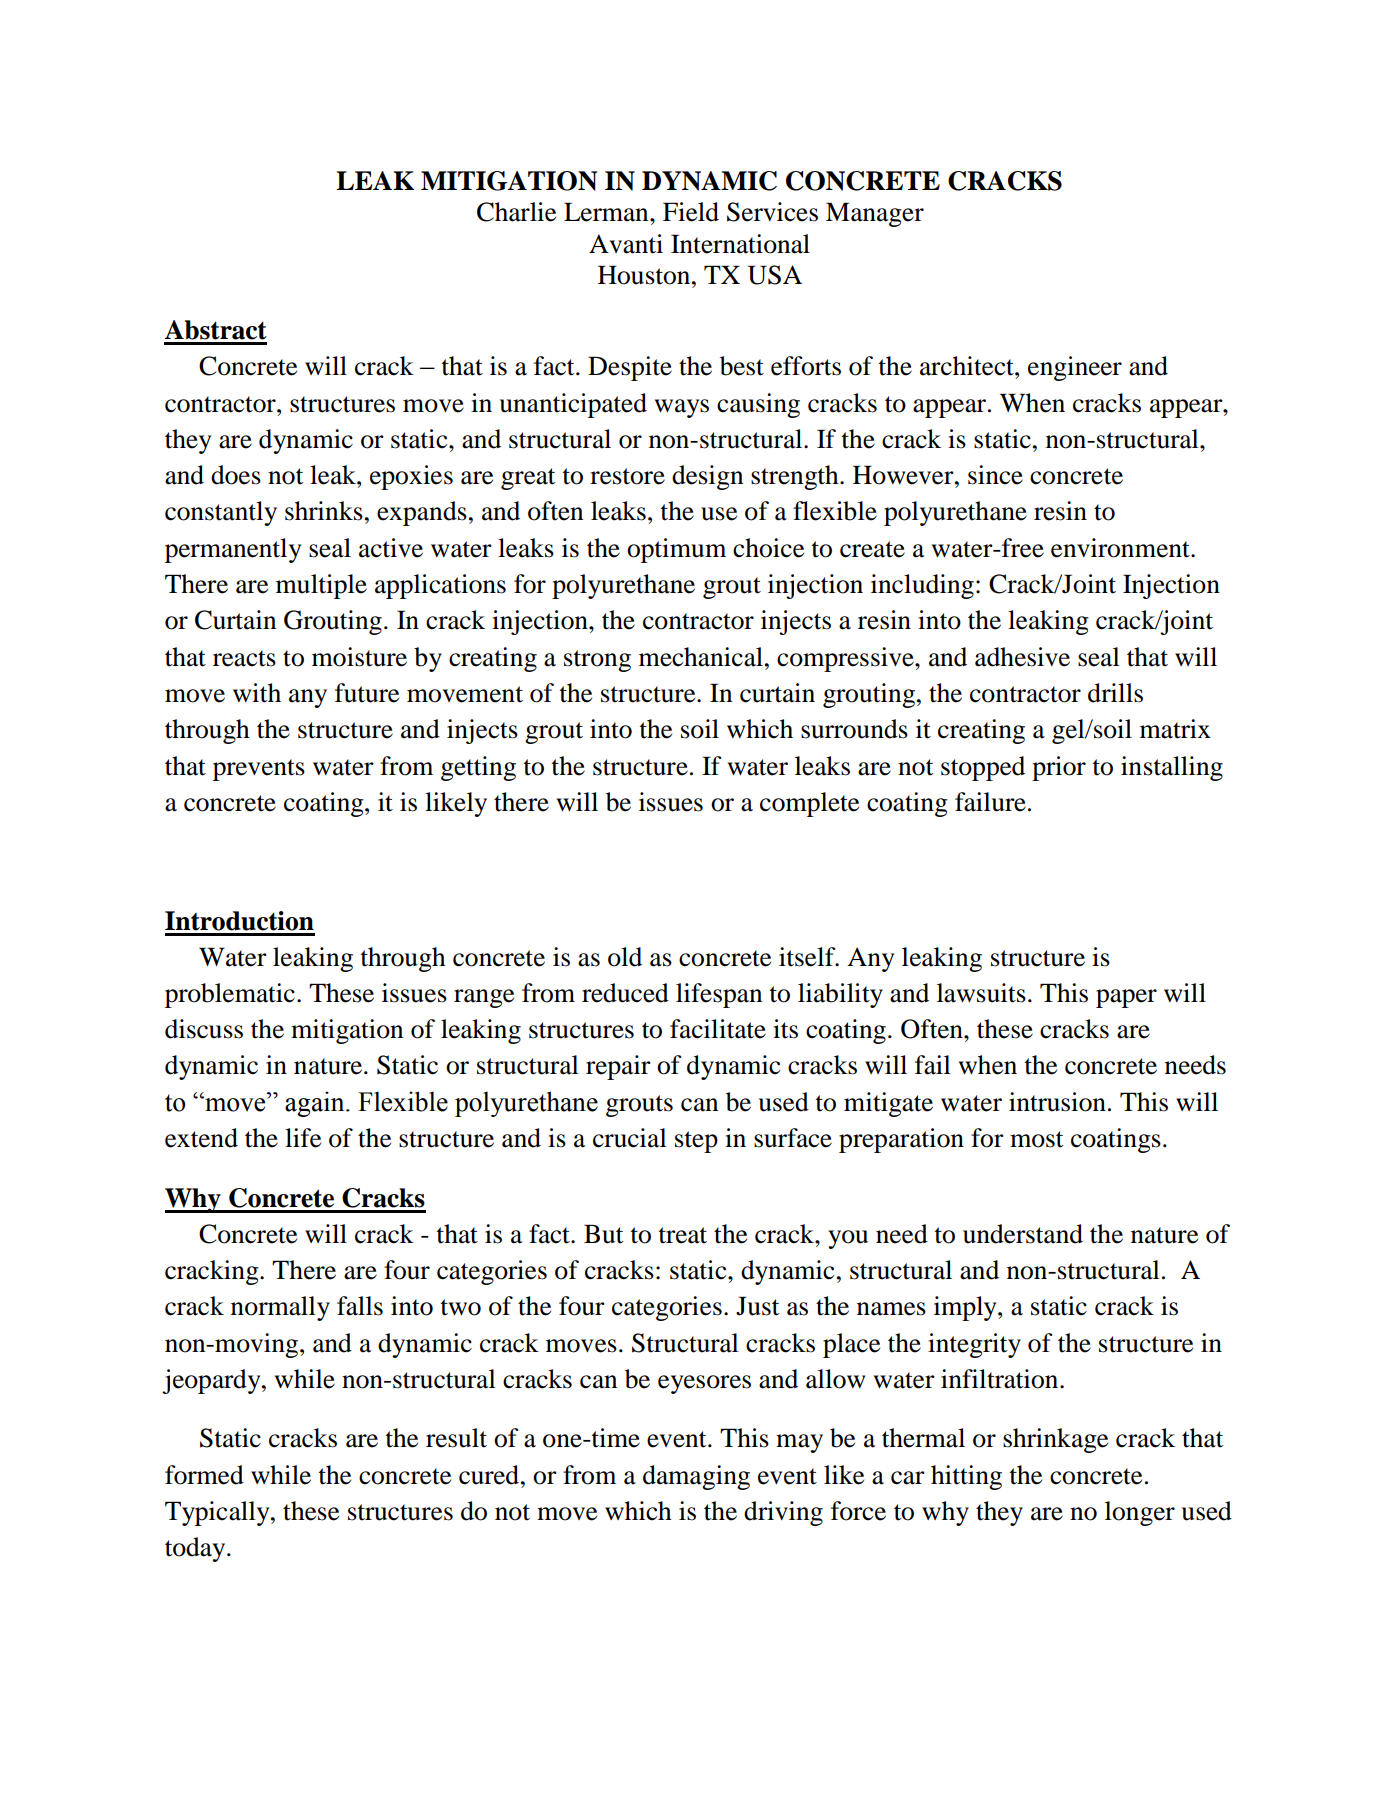  Describe the element at coordinates (324, 511) in the screenshot. I see `shrinks` at that location.
